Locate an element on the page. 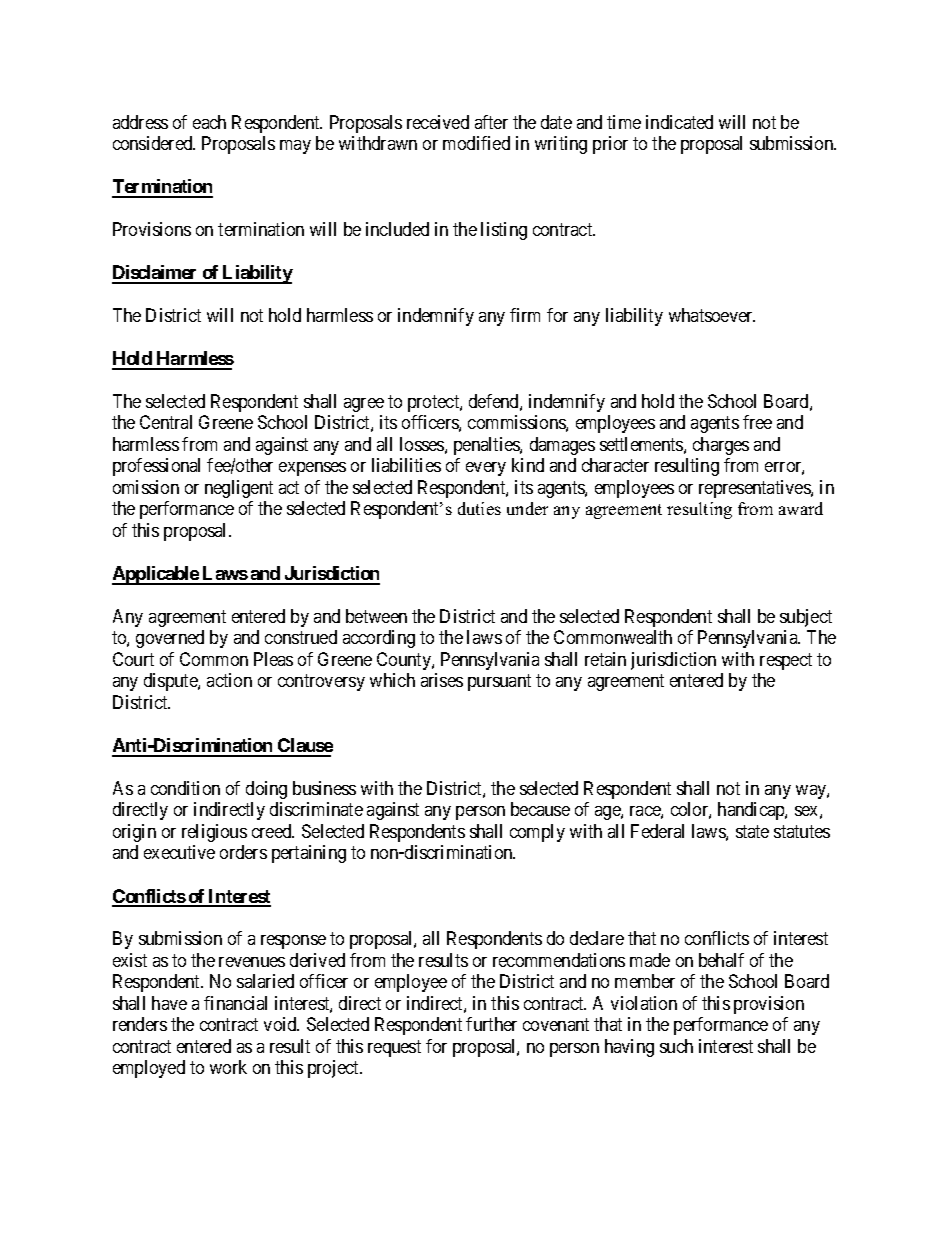 The image size is (952, 1233). such is located at coordinates (676, 1046).
